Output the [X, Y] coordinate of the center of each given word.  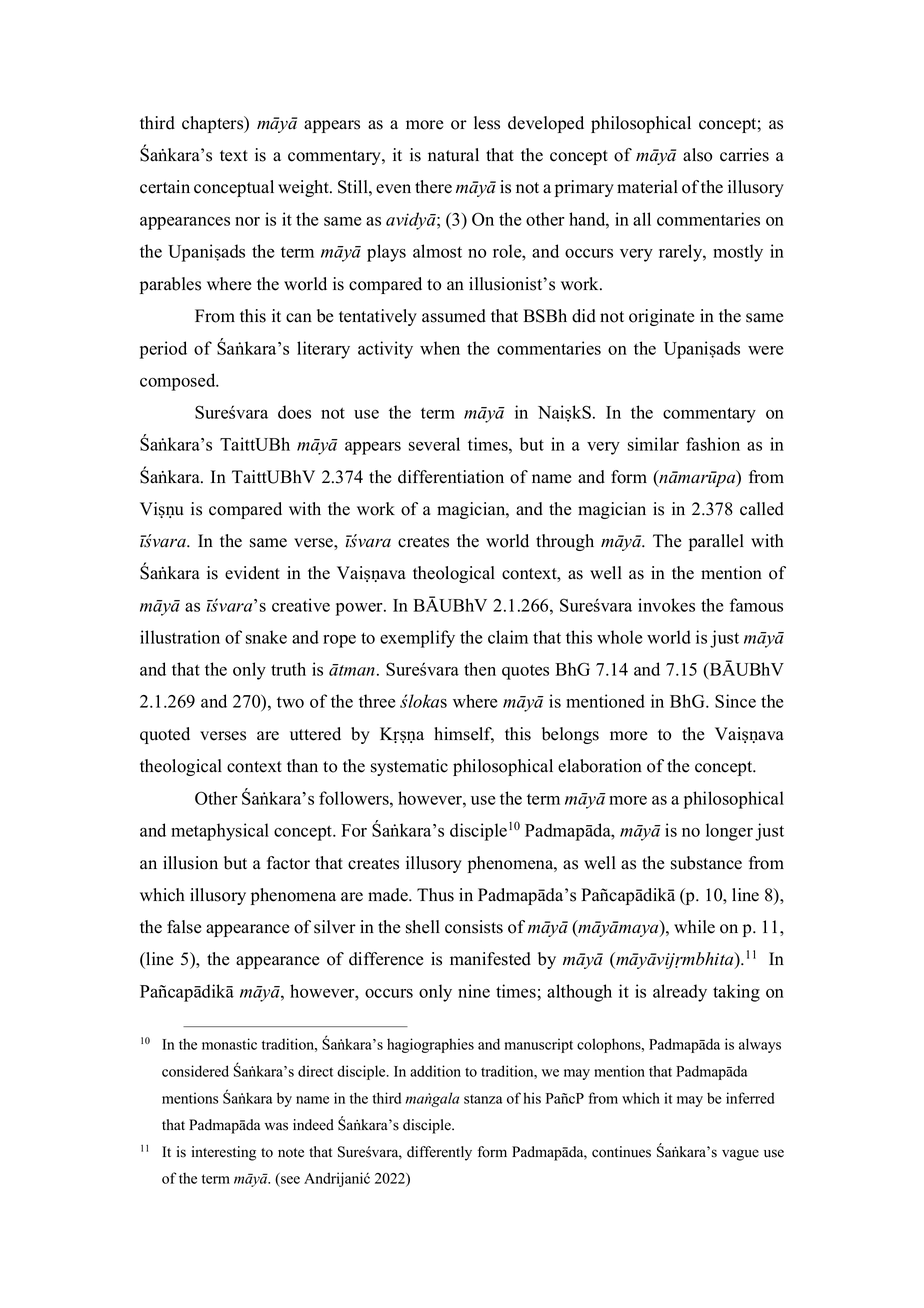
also [697, 155]
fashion [713, 444]
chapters [214, 124]
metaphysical [220, 832]
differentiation [451, 477]
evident [252, 573]
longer [729, 832]
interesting [224, 1153]
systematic [409, 767]
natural [453, 155]
